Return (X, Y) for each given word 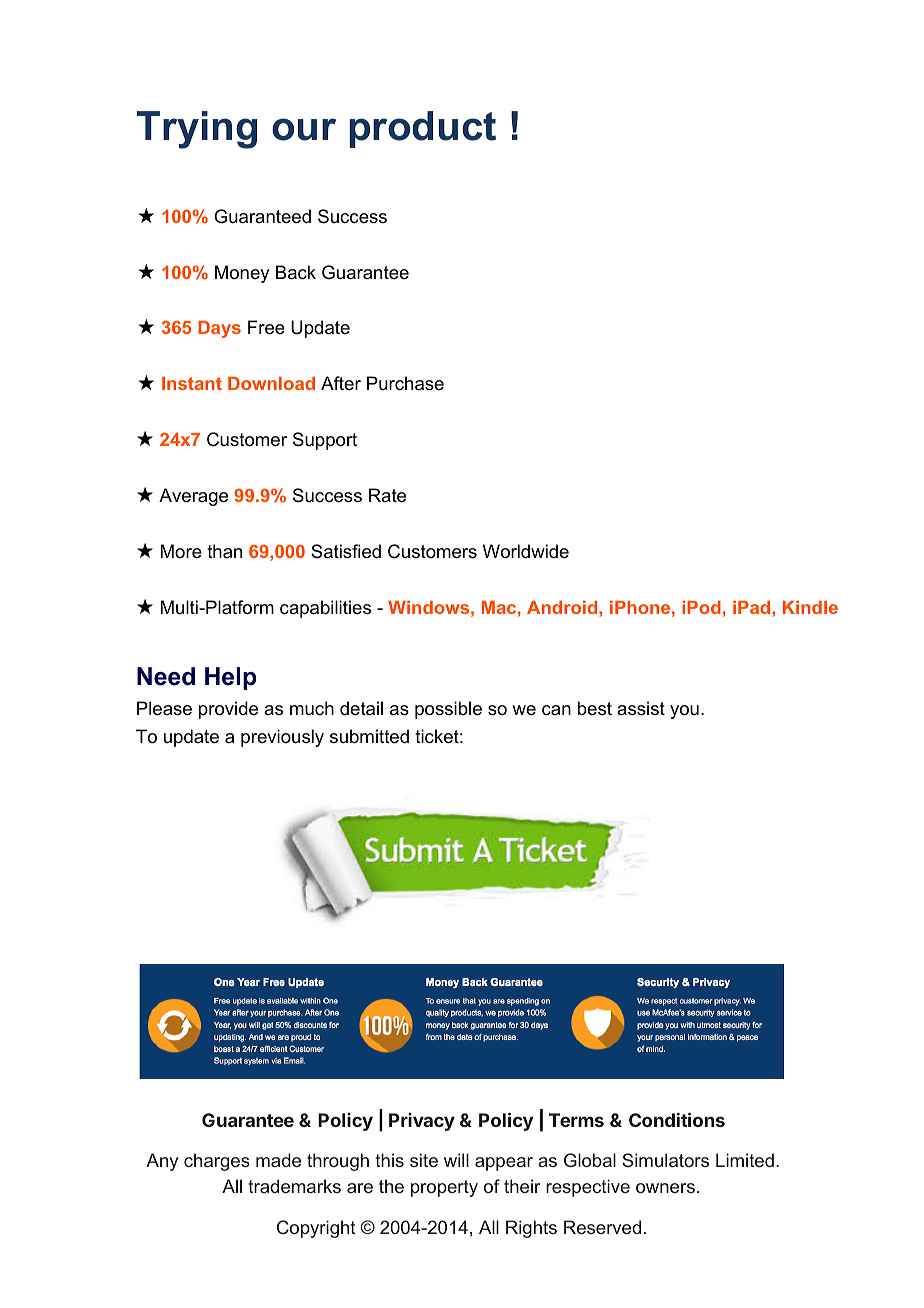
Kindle (810, 607)
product (422, 129)
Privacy (422, 1122)
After (341, 383)
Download (271, 383)
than (224, 551)
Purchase (405, 383)
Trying (197, 130)
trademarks (294, 1186)
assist (641, 708)
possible (448, 710)
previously (282, 738)
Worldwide (526, 551)
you (684, 712)
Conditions (677, 1120)
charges (217, 1162)
